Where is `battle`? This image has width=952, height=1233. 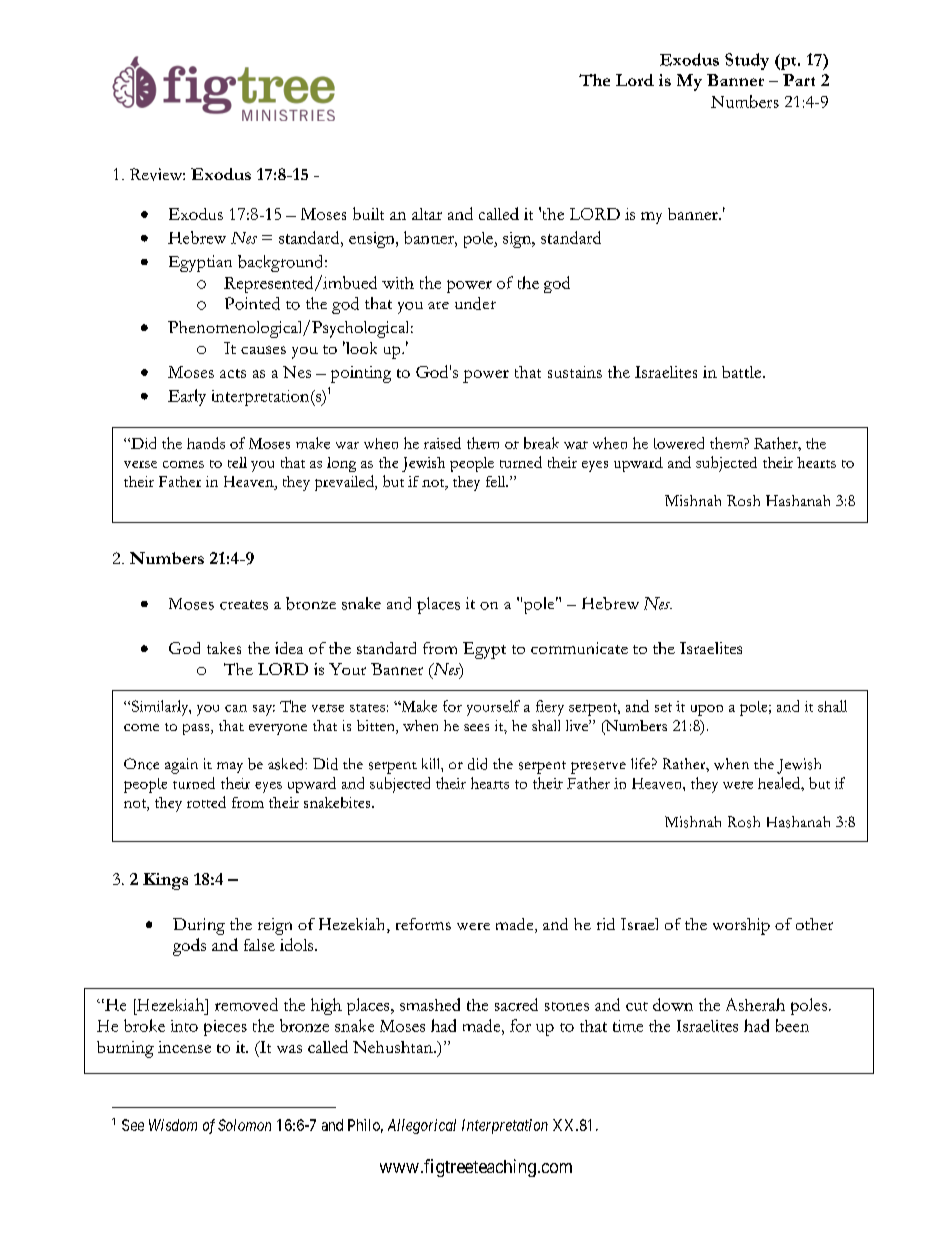
battle is located at coordinates (743, 372).
